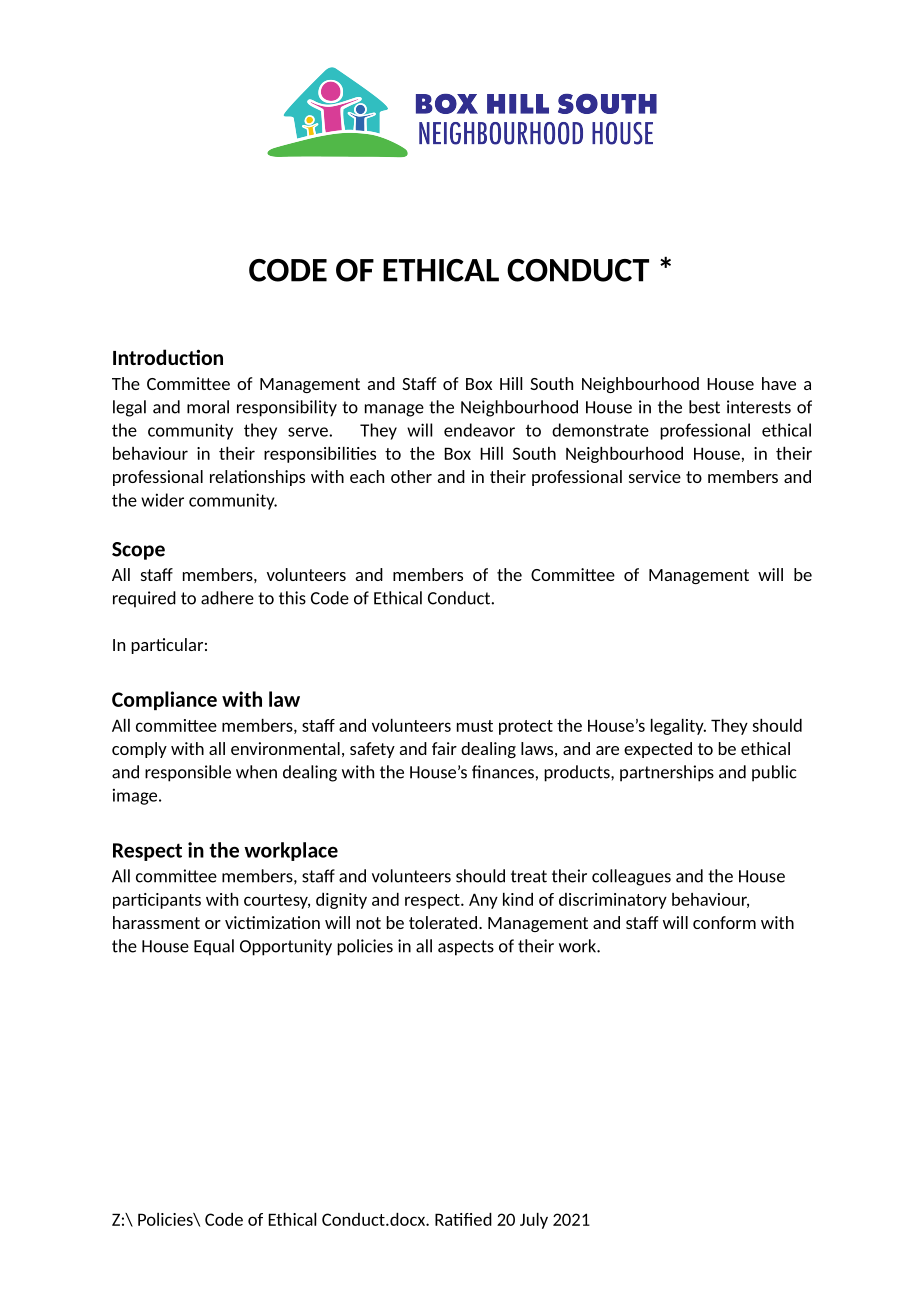 This page has height=1308, width=924. Describe the element at coordinates (188, 773) in the page. I see `responsible` at that location.
